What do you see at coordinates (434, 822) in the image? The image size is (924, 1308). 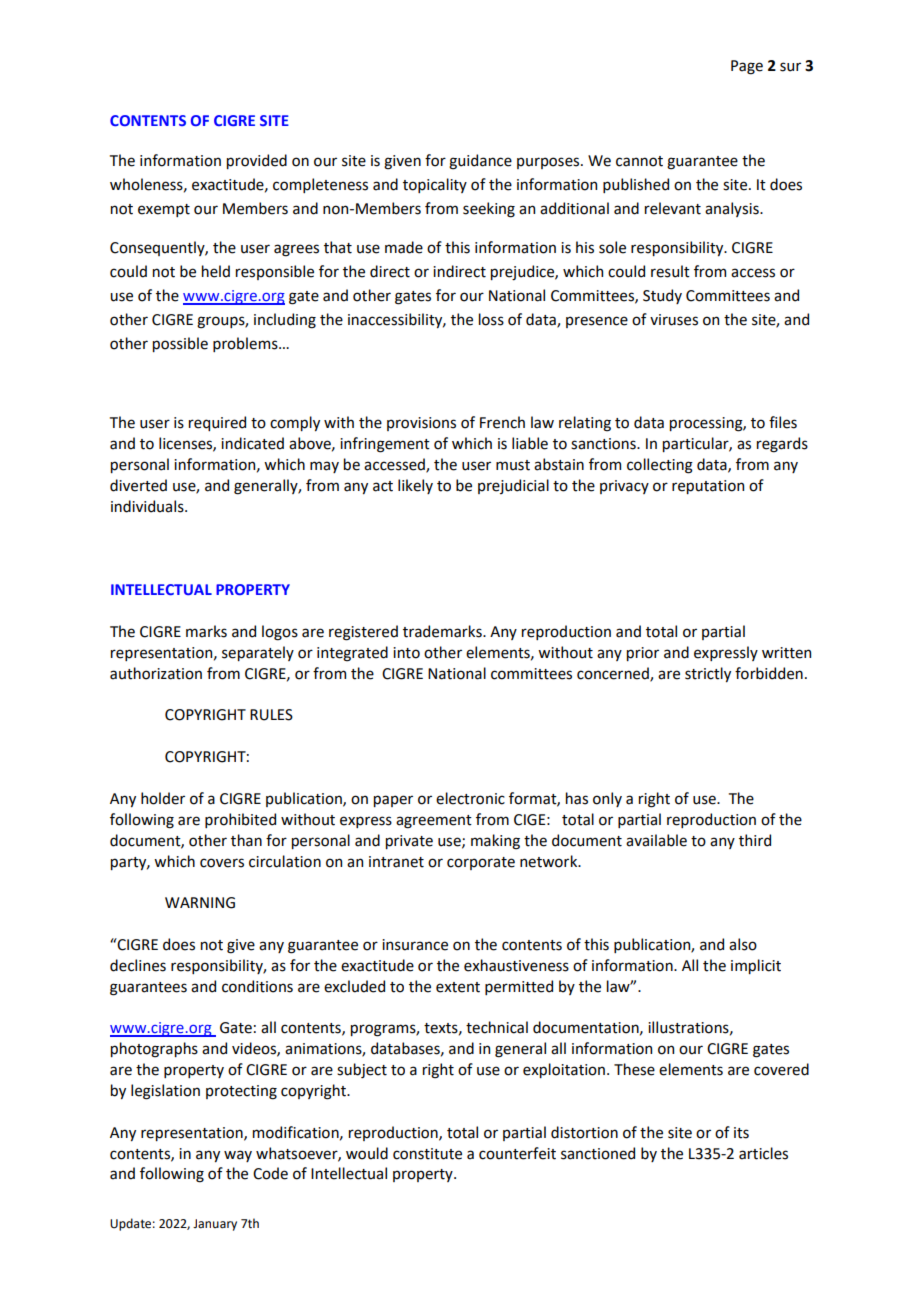 I see `agreement` at bounding box center [434, 822].
